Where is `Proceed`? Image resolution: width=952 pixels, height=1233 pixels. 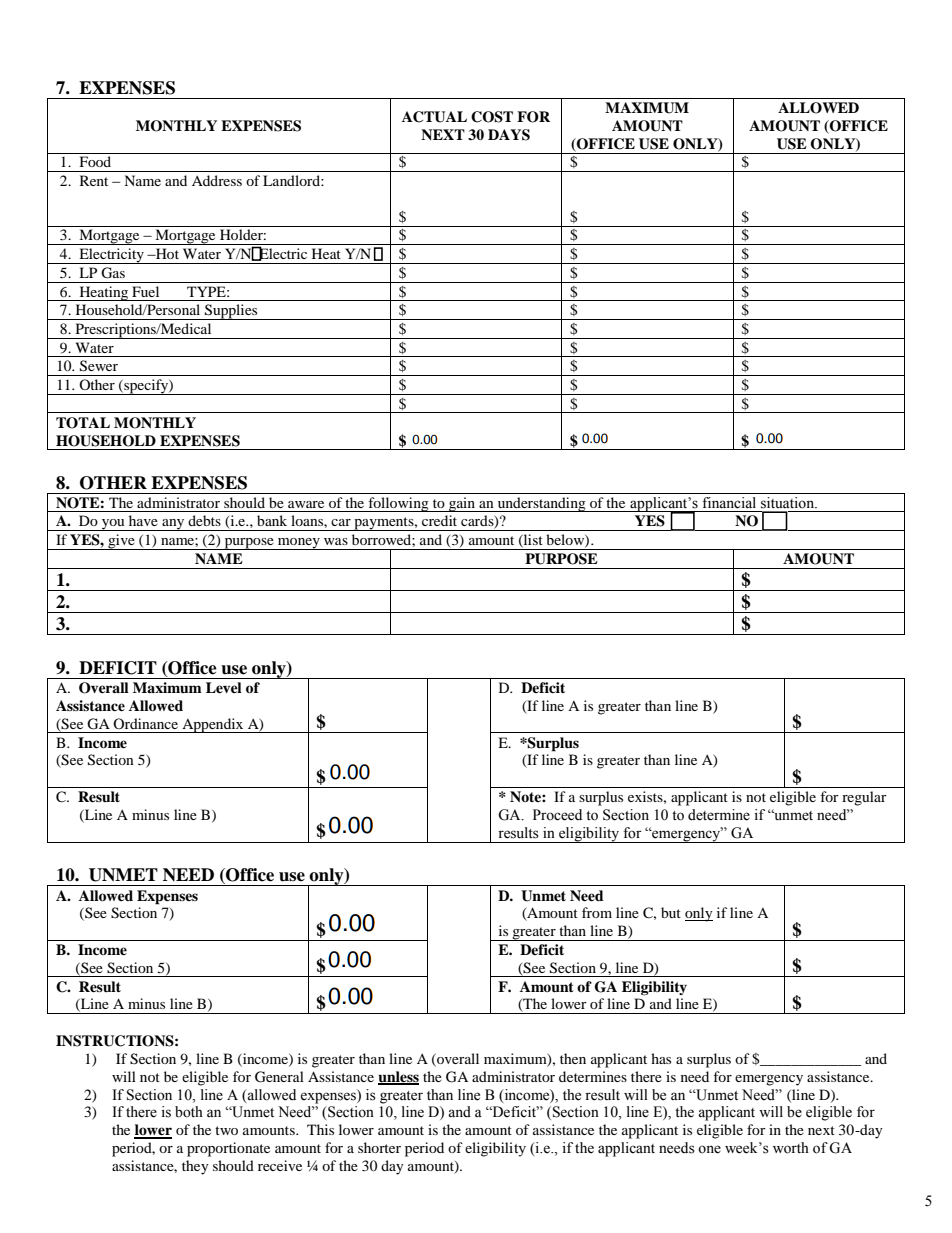
Proceed is located at coordinates (557, 815).
